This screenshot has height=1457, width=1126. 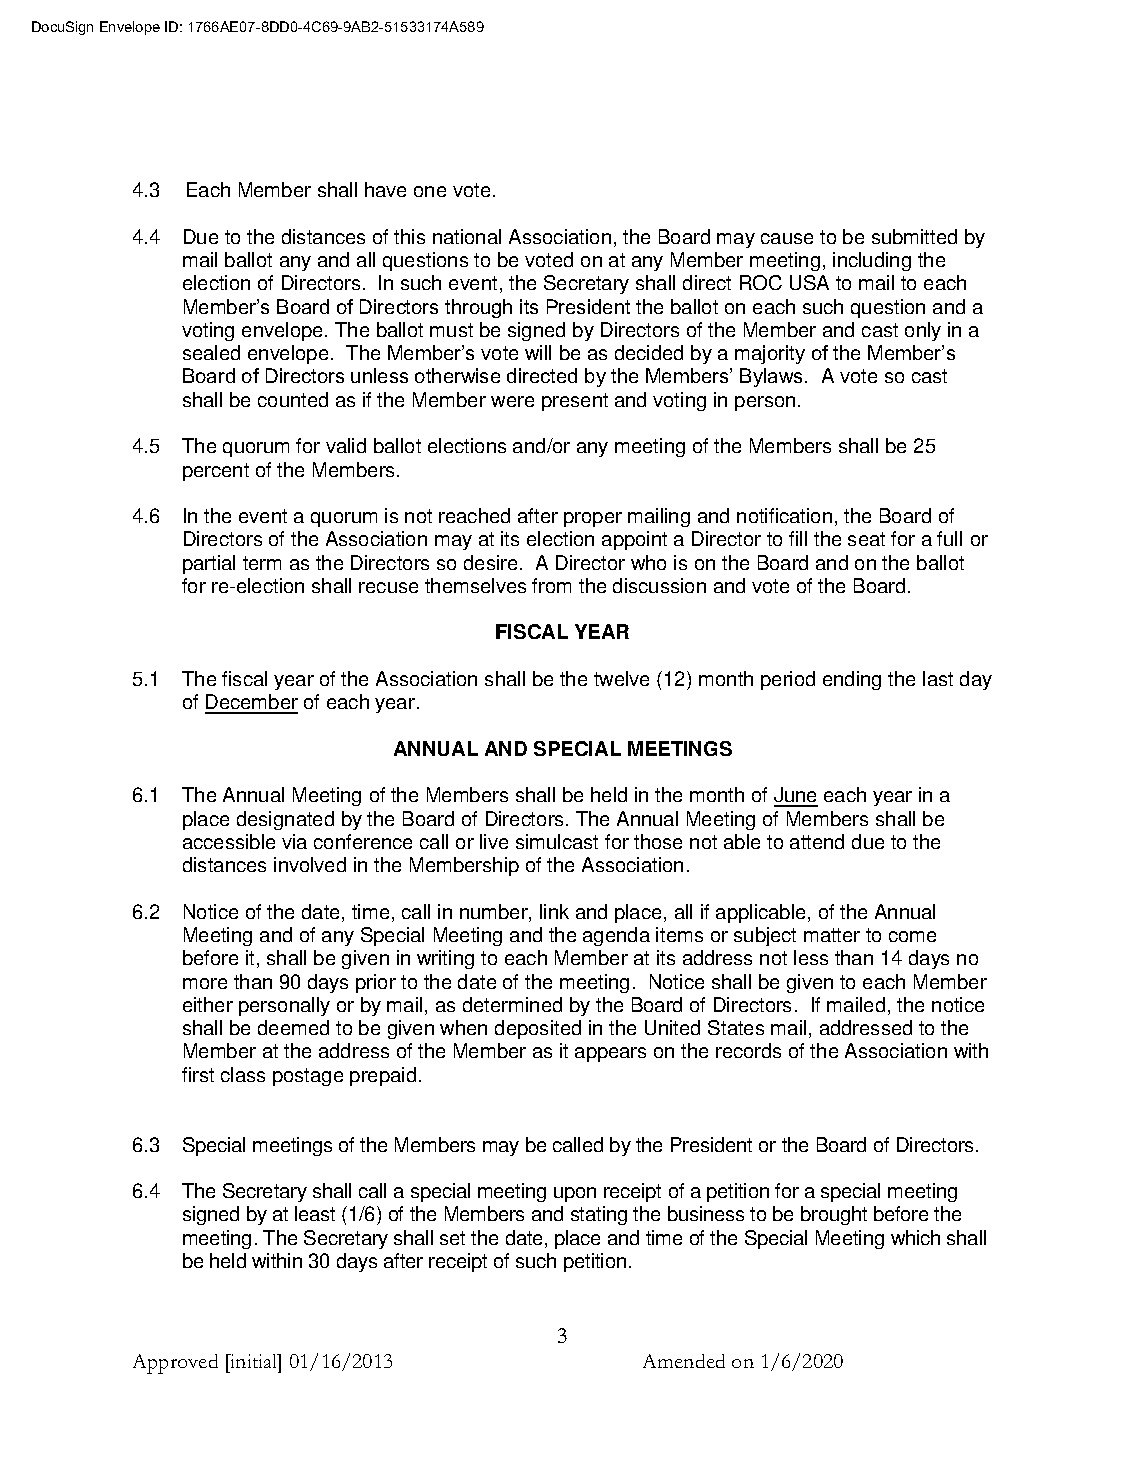 I want to click on ending, so click(x=852, y=680).
